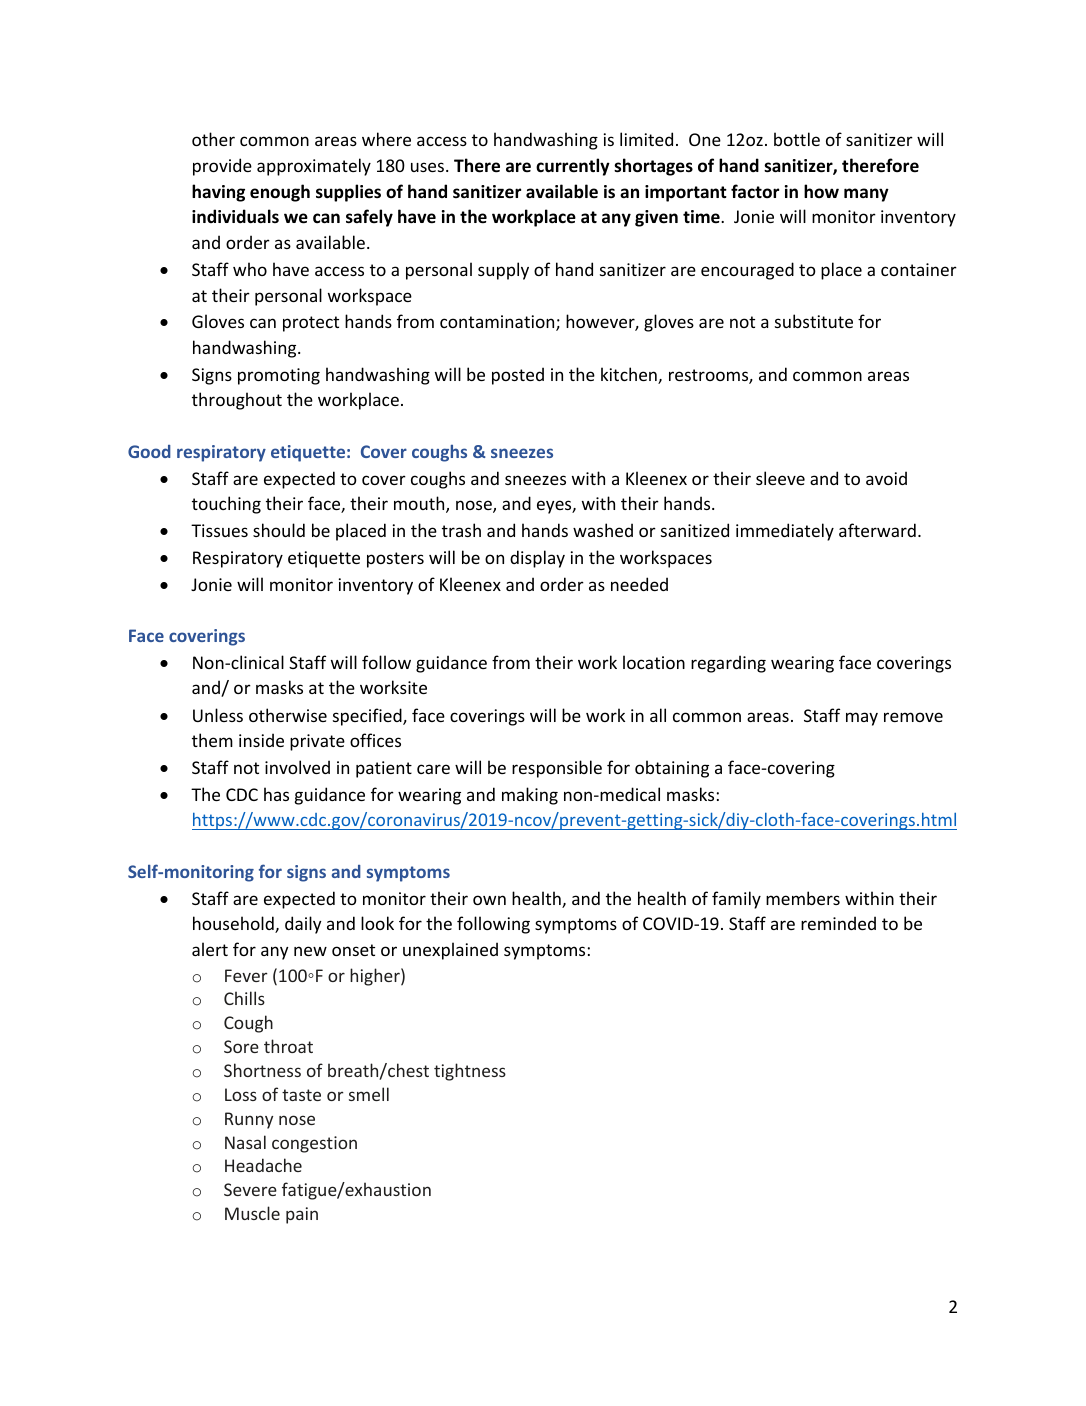 The image size is (1086, 1406). Describe the element at coordinates (250, 1189) in the screenshot. I see `Severe` at that location.
